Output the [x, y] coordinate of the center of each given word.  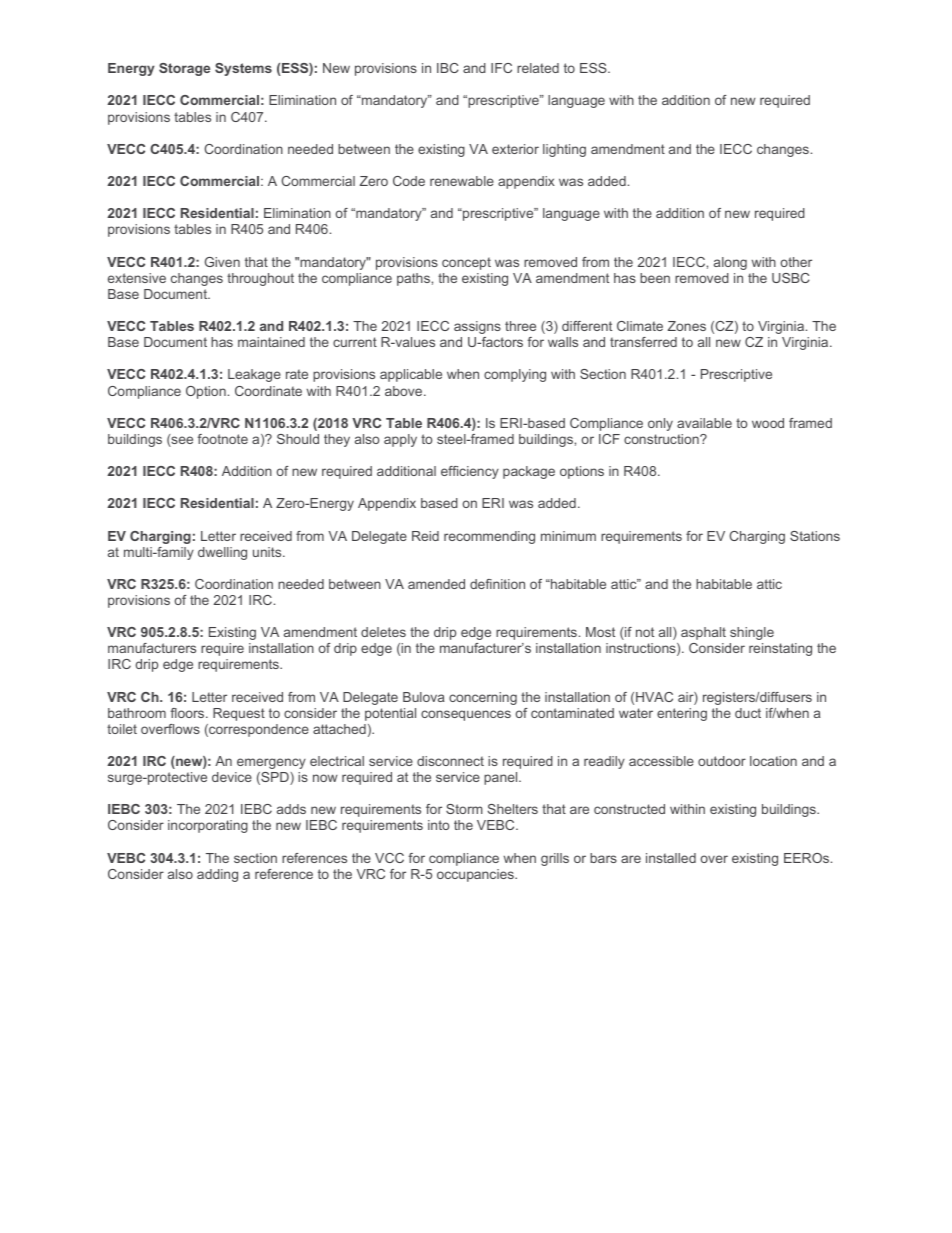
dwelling [222, 553]
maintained [271, 342]
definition [497, 584]
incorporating [208, 826]
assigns [477, 327]
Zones [687, 326]
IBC [448, 68]
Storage [184, 69]
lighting [564, 150]
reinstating [780, 649]
